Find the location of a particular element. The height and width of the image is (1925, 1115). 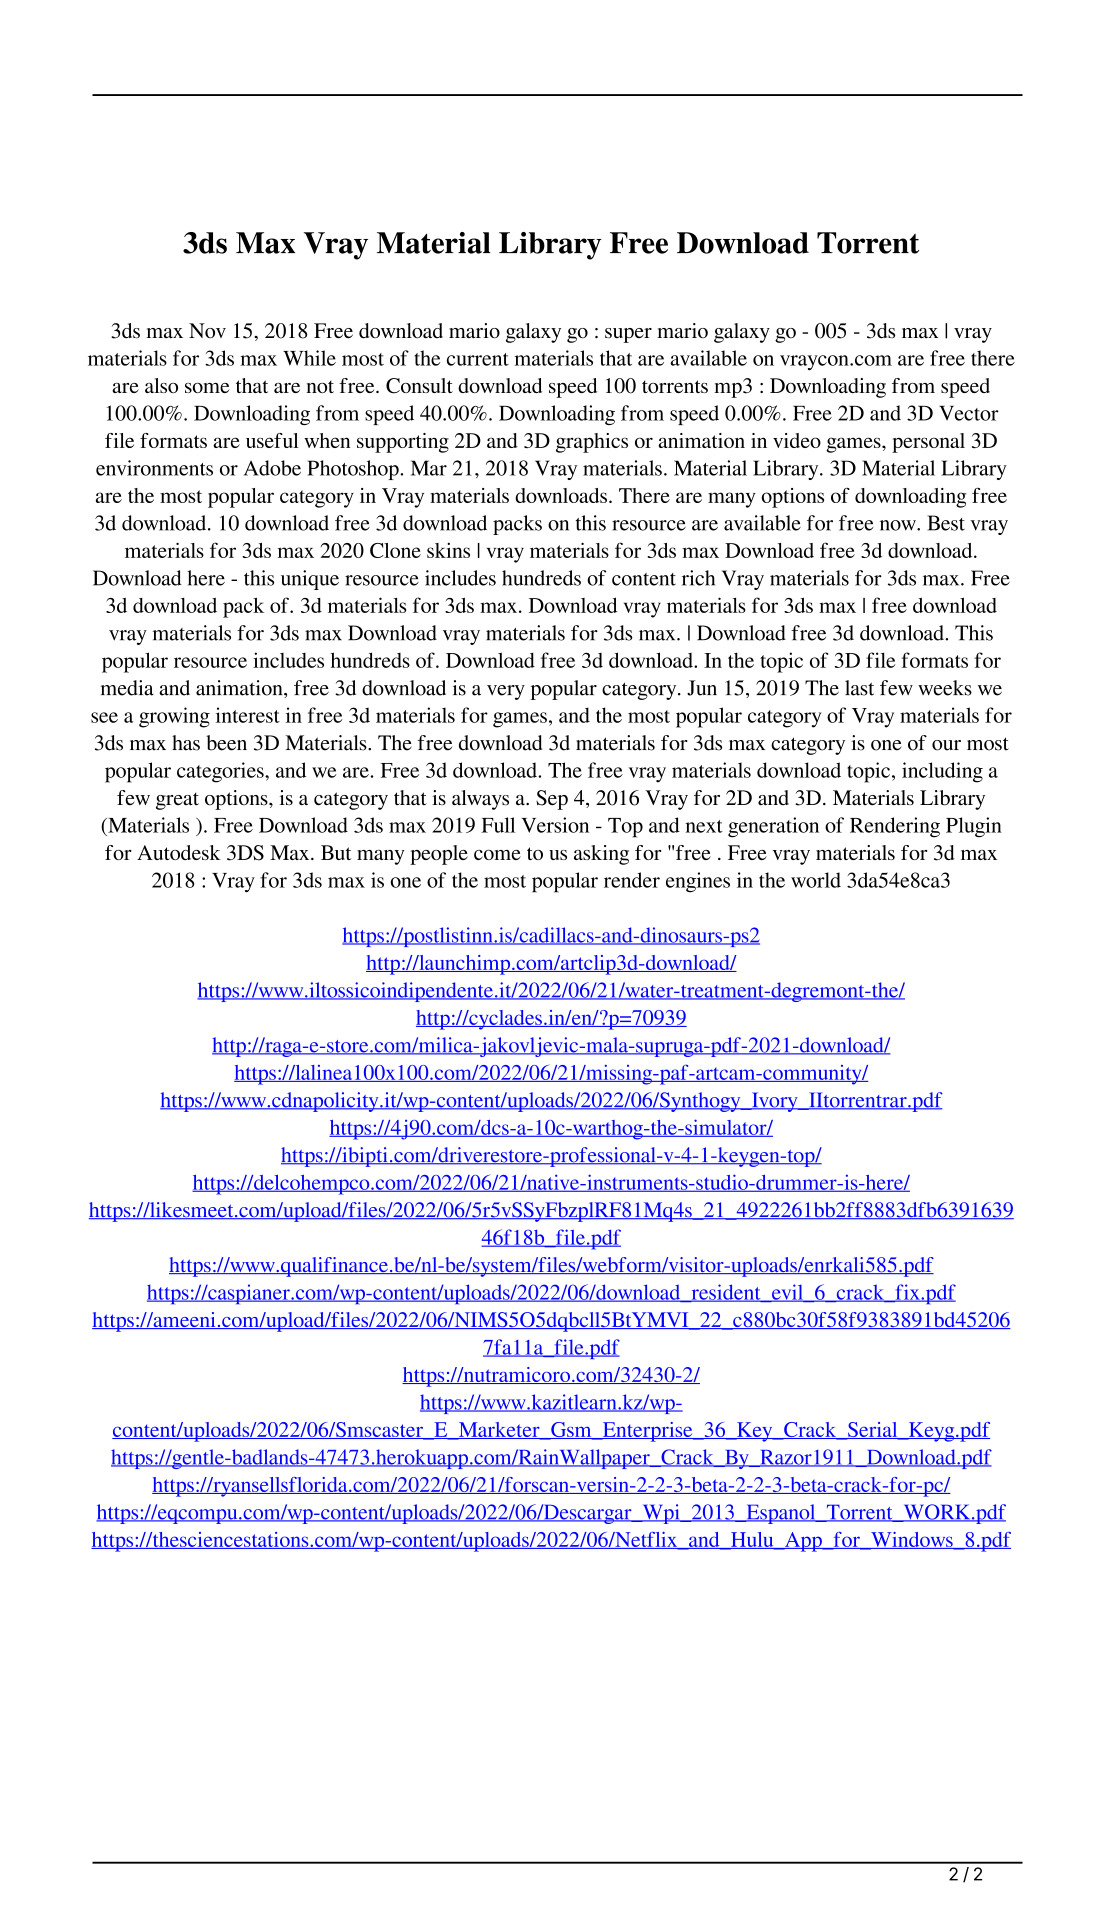

Autodesk is located at coordinates (179, 852).
